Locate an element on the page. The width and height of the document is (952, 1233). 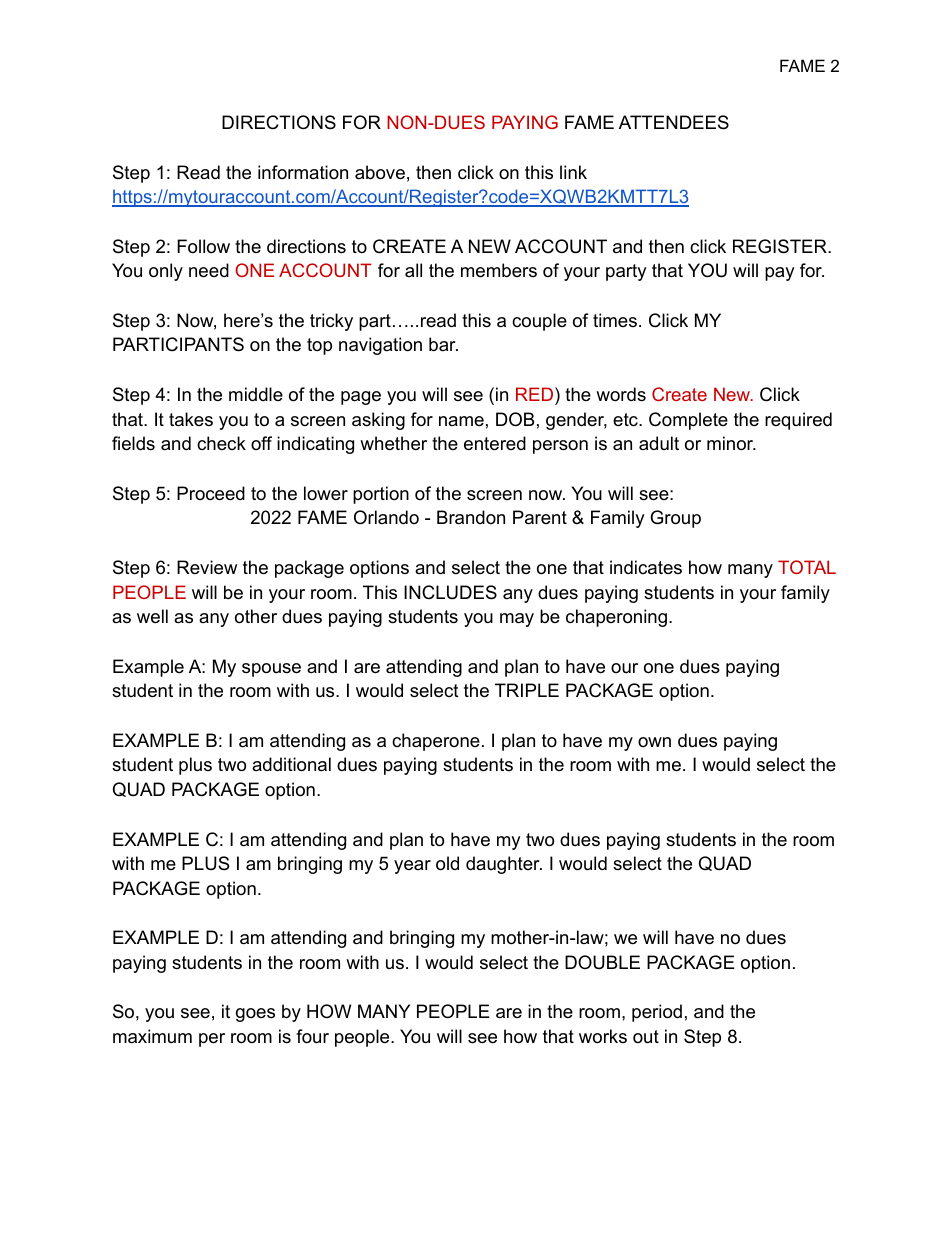
chaperone is located at coordinates (436, 742).
